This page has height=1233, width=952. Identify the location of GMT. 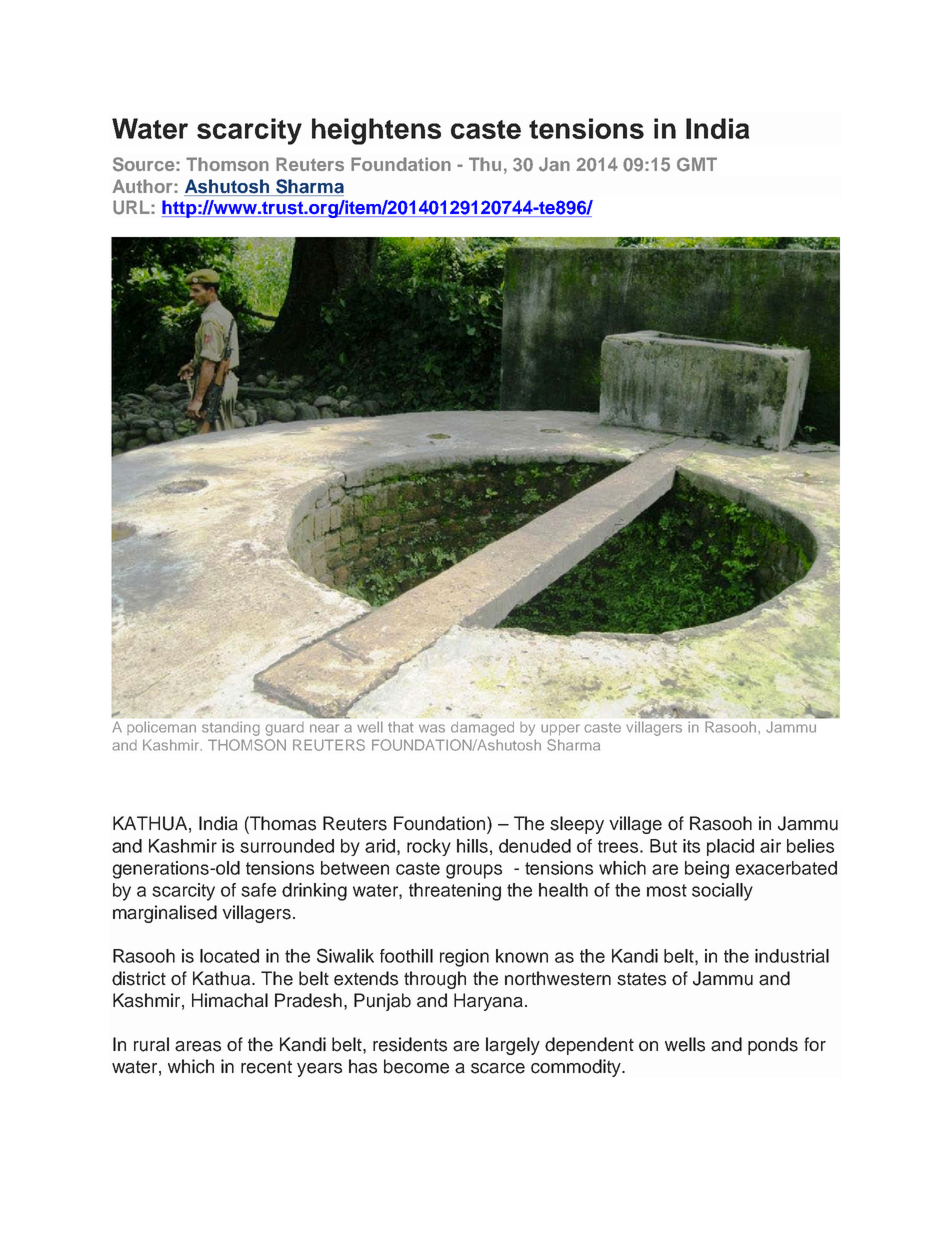
(697, 164).
